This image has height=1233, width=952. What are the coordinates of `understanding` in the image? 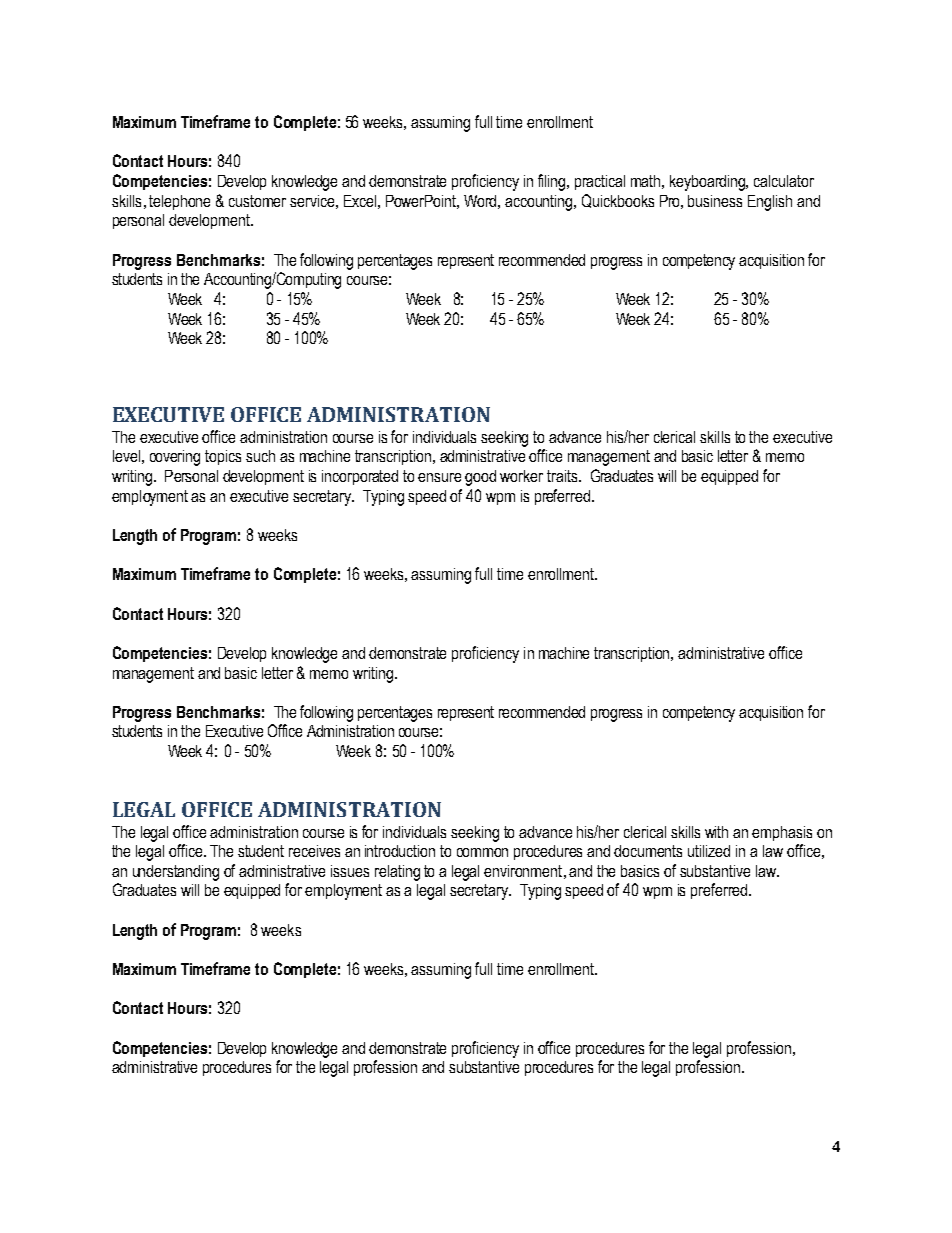 It's located at (176, 873).
